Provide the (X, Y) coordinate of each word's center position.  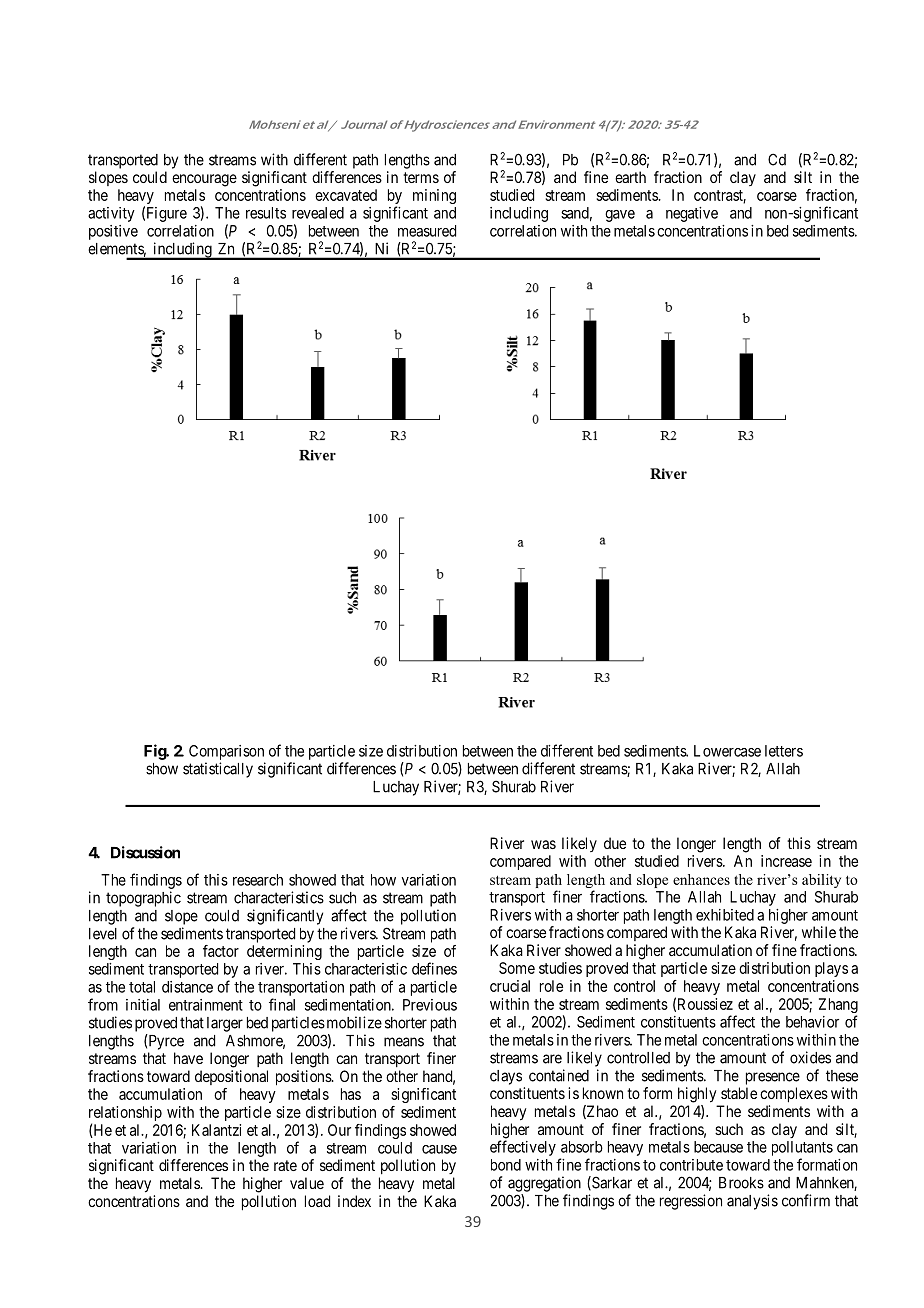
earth (630, 177)
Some (517, 968)
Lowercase (727, 751)
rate (285, 1165)
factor (221, 951)
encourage (204, 180)
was (543, 844)
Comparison (226, 752)
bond (506, 1165)
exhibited (725, 915)
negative (692, 214)
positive (113, 232)
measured (427, 231)
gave (620, 216)
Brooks (741, 1183)
